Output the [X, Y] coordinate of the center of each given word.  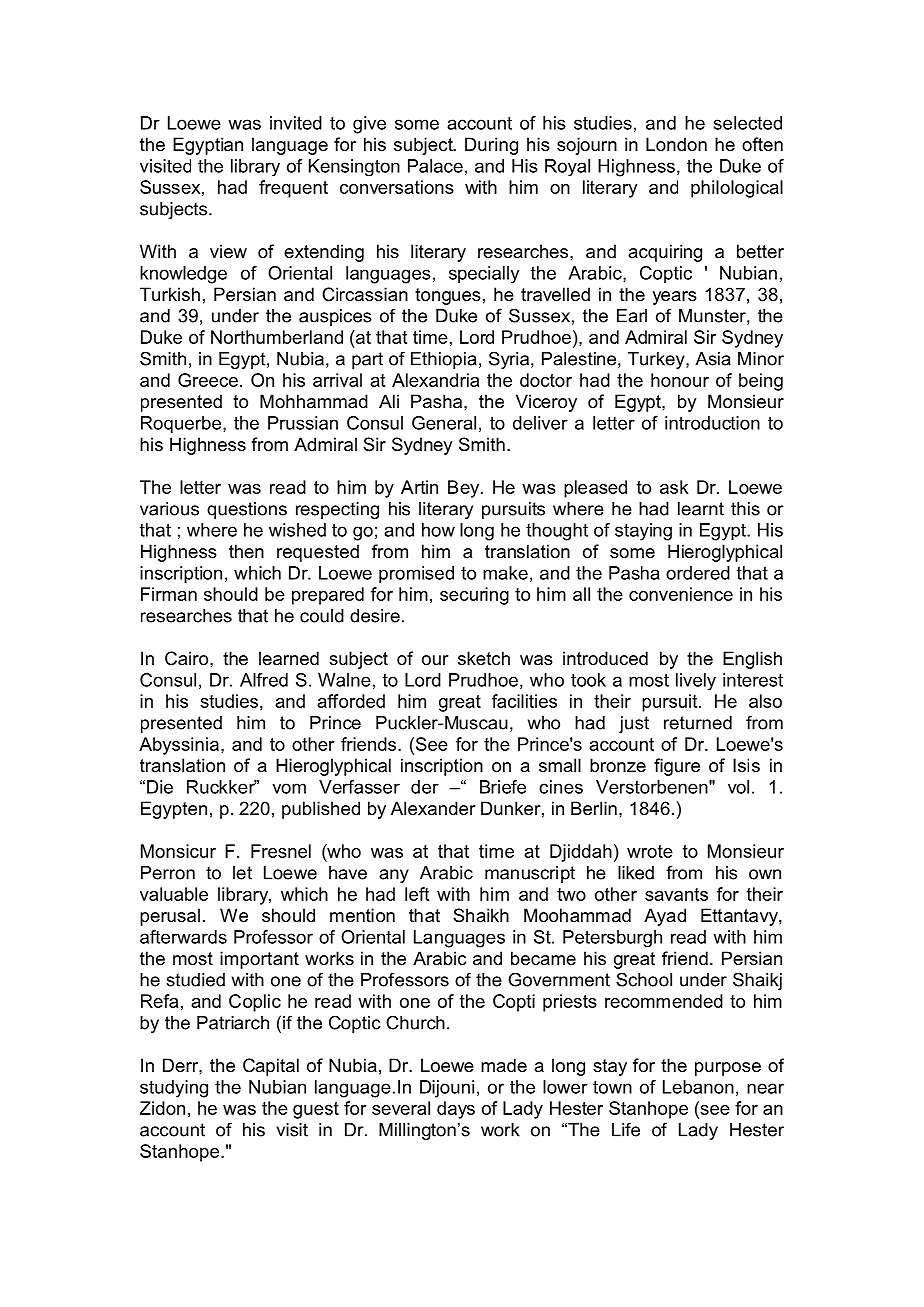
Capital [271, 1067]
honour [680, 380]
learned [289, 658]
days [456, 1110]
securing [474, 596]
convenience [681, 594]
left [417, 894]
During [491, 146]
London [676, 144]
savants [676, 894]
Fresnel [281, 851]
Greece [208, 380]
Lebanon [698, 1087]
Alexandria [435, 380]
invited [296, 123]
